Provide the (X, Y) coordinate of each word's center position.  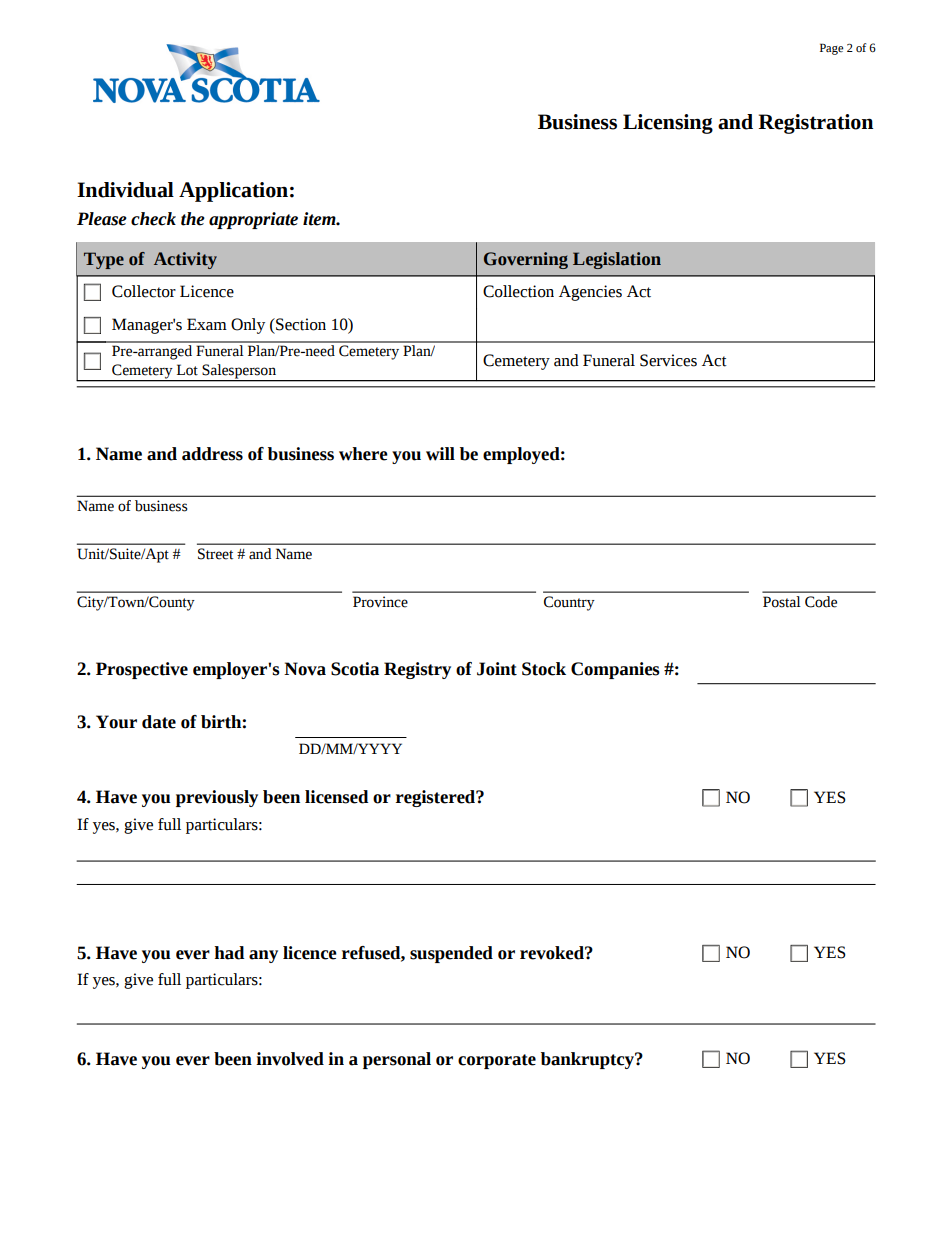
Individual (125, 190)
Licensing (668, 124)
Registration (815, 124)
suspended (451, 954)
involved (290, 1059)
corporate (497, 1061)
